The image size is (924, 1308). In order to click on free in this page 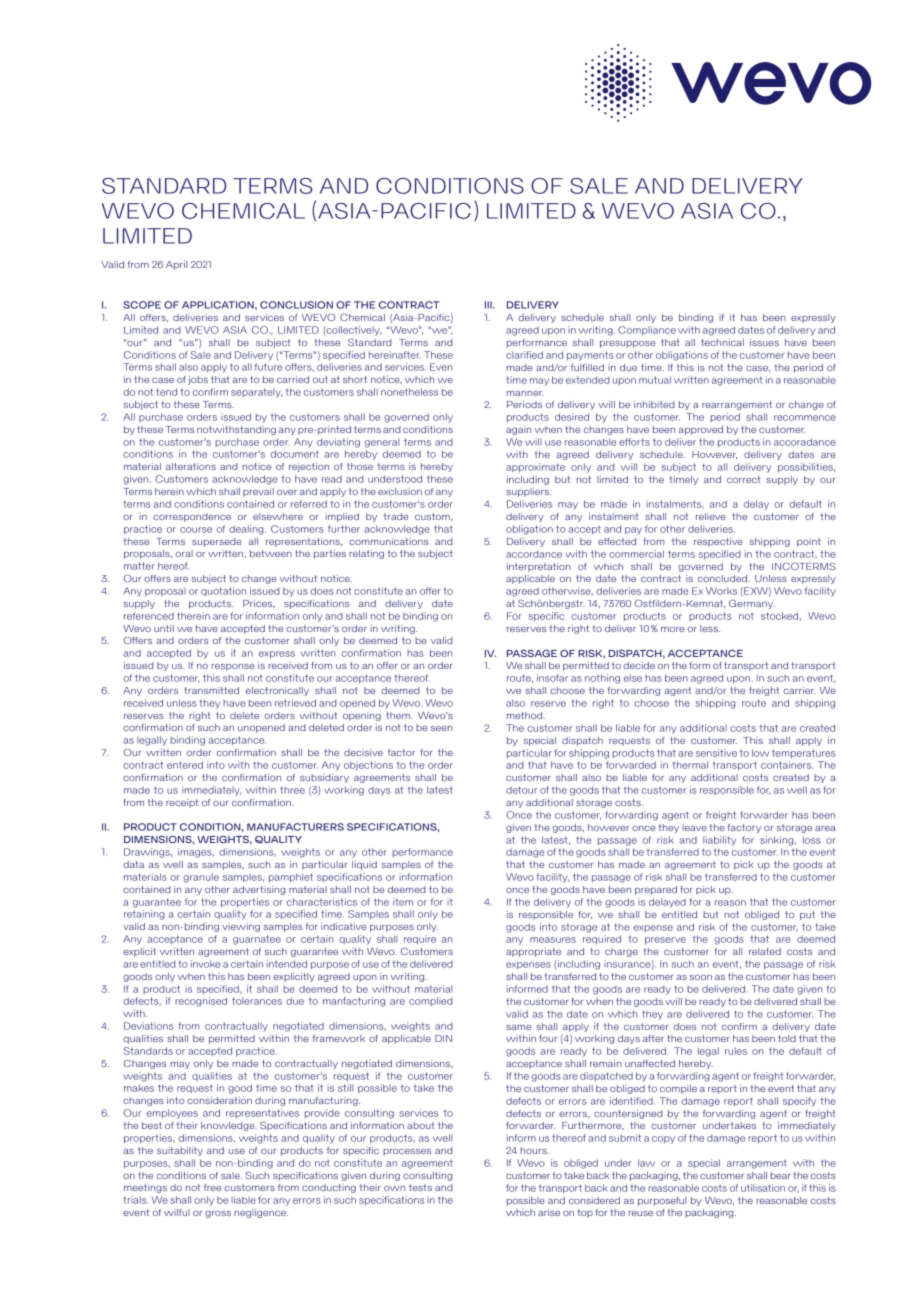, I will do `click(212, 1187)`.
